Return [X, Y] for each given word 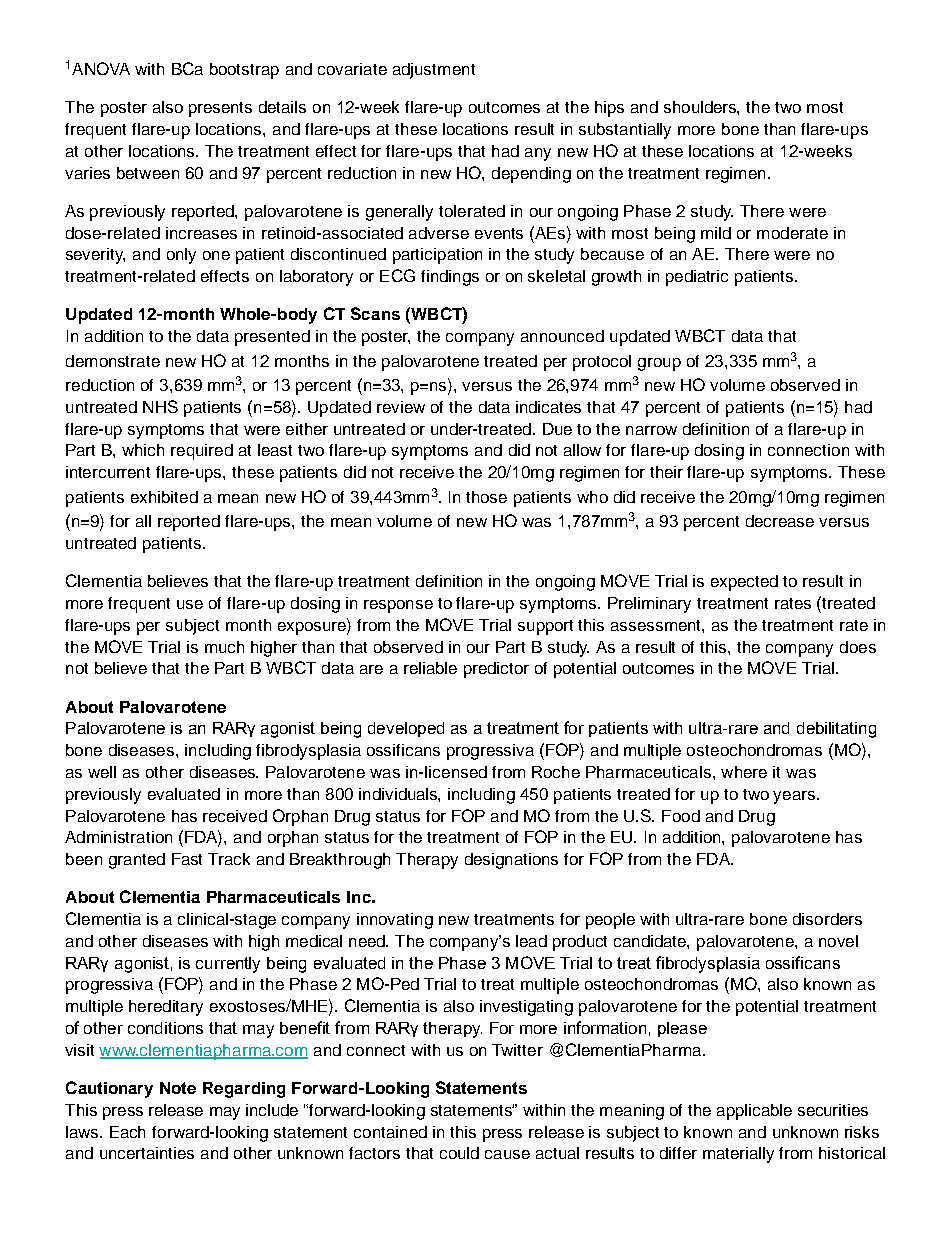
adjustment [434, 71]
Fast [187, 859]
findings [450, 278]
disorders [827, 919]
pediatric [697, 278]
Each [127, 1132]
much [224, 647]
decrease [780, 521]
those [486, 497]
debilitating [836, 730]
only [181, 256]
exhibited [164, 497]
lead [531, 941]
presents [220, 109]
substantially [625, 131]
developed [406, 729]
